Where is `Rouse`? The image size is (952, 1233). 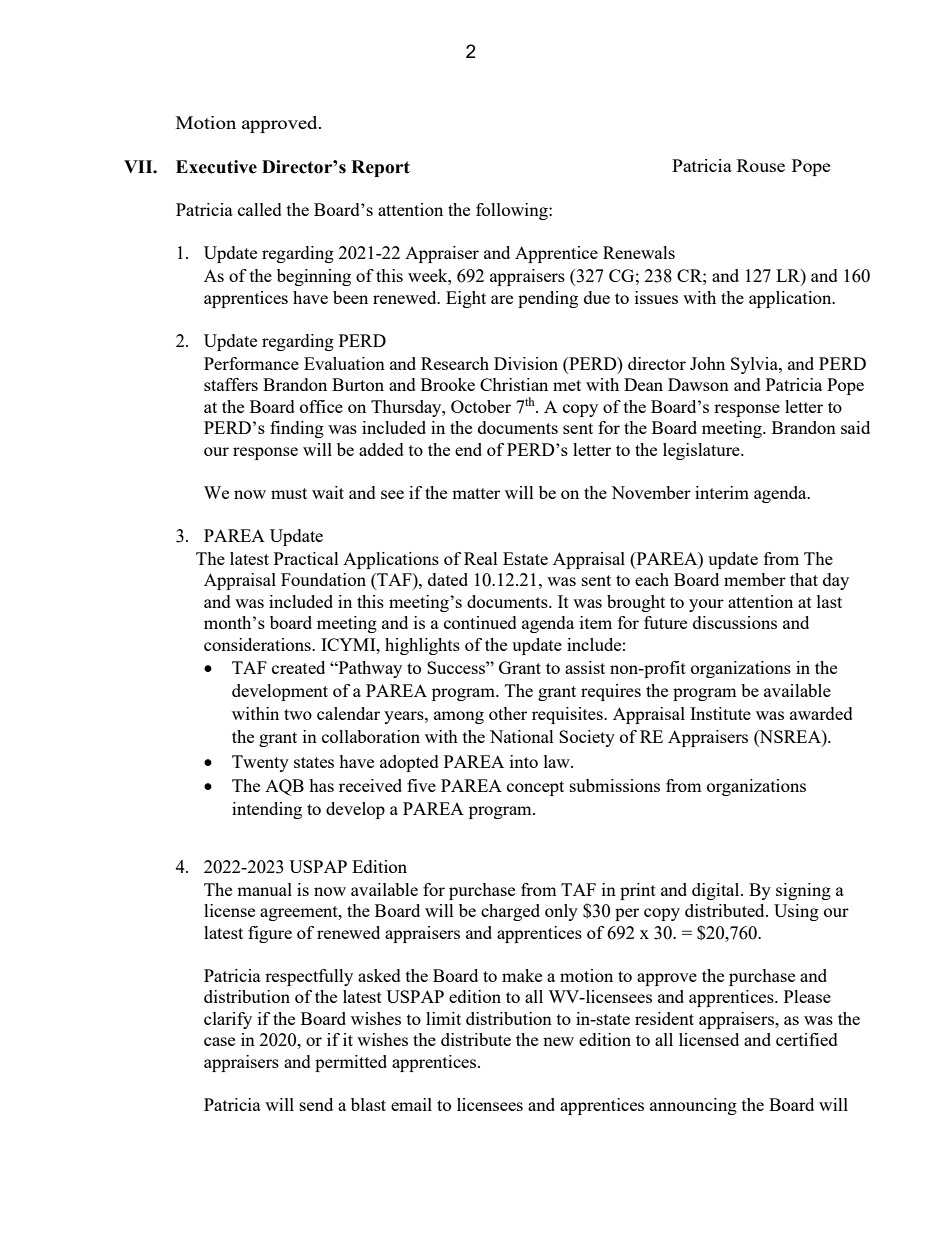
Rouse is located at coordinates (761, 165).
